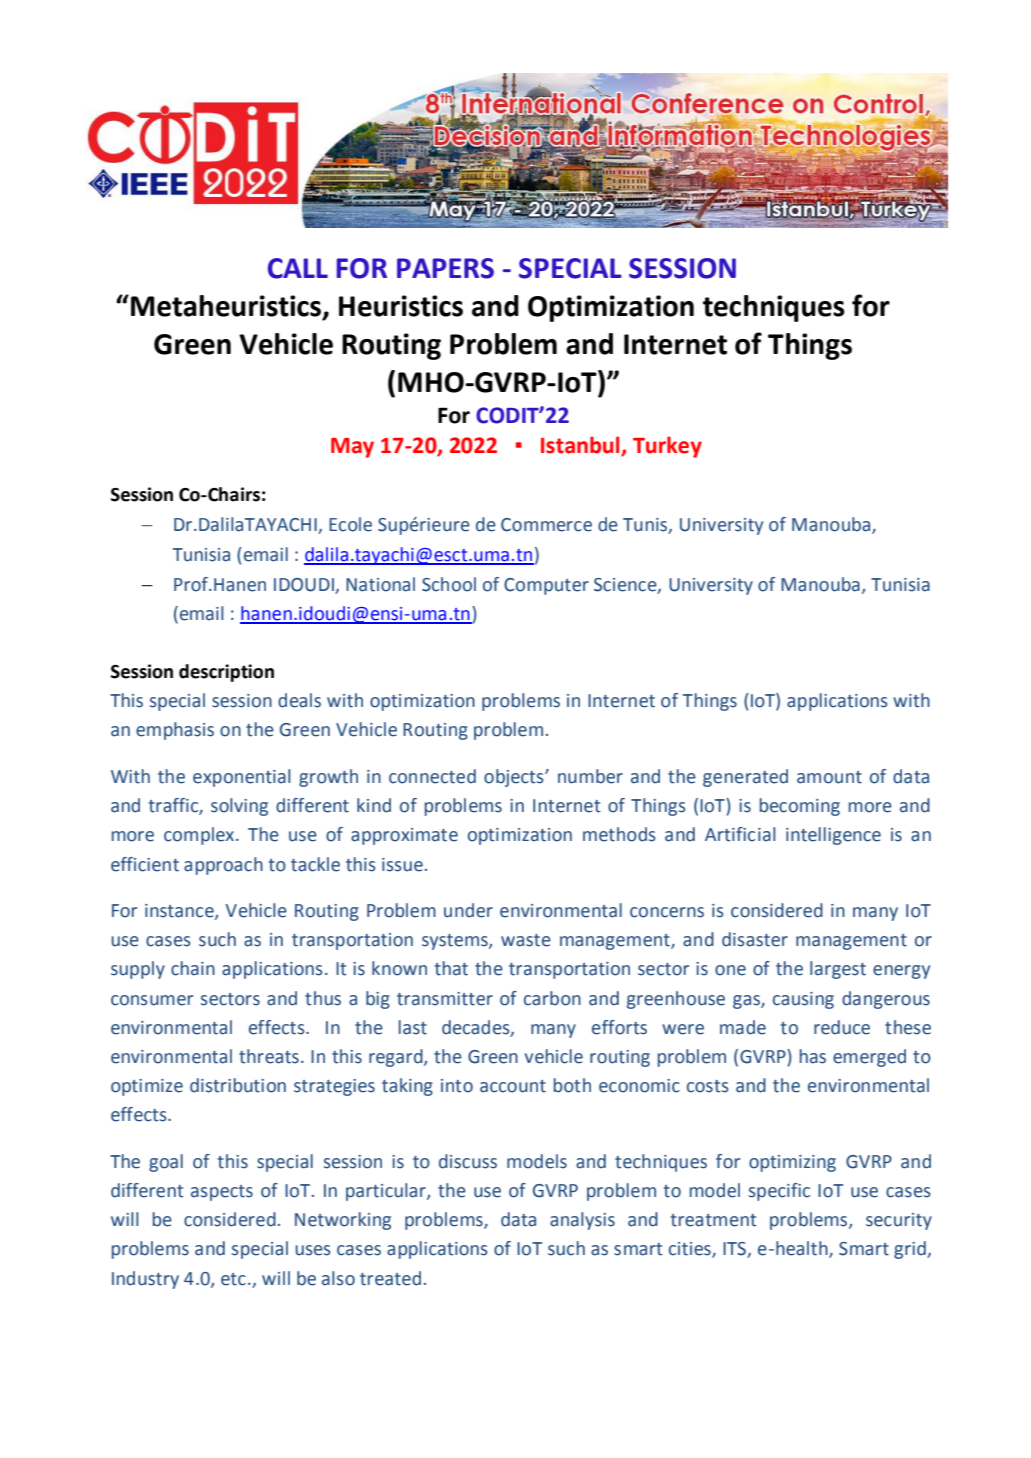 Image resolution: width=1031 pixels, height=1458 pixels. What do you see at coordinates (242, 778) in the screenshot?
I see `exponential` at bounding box center [242, 778].
